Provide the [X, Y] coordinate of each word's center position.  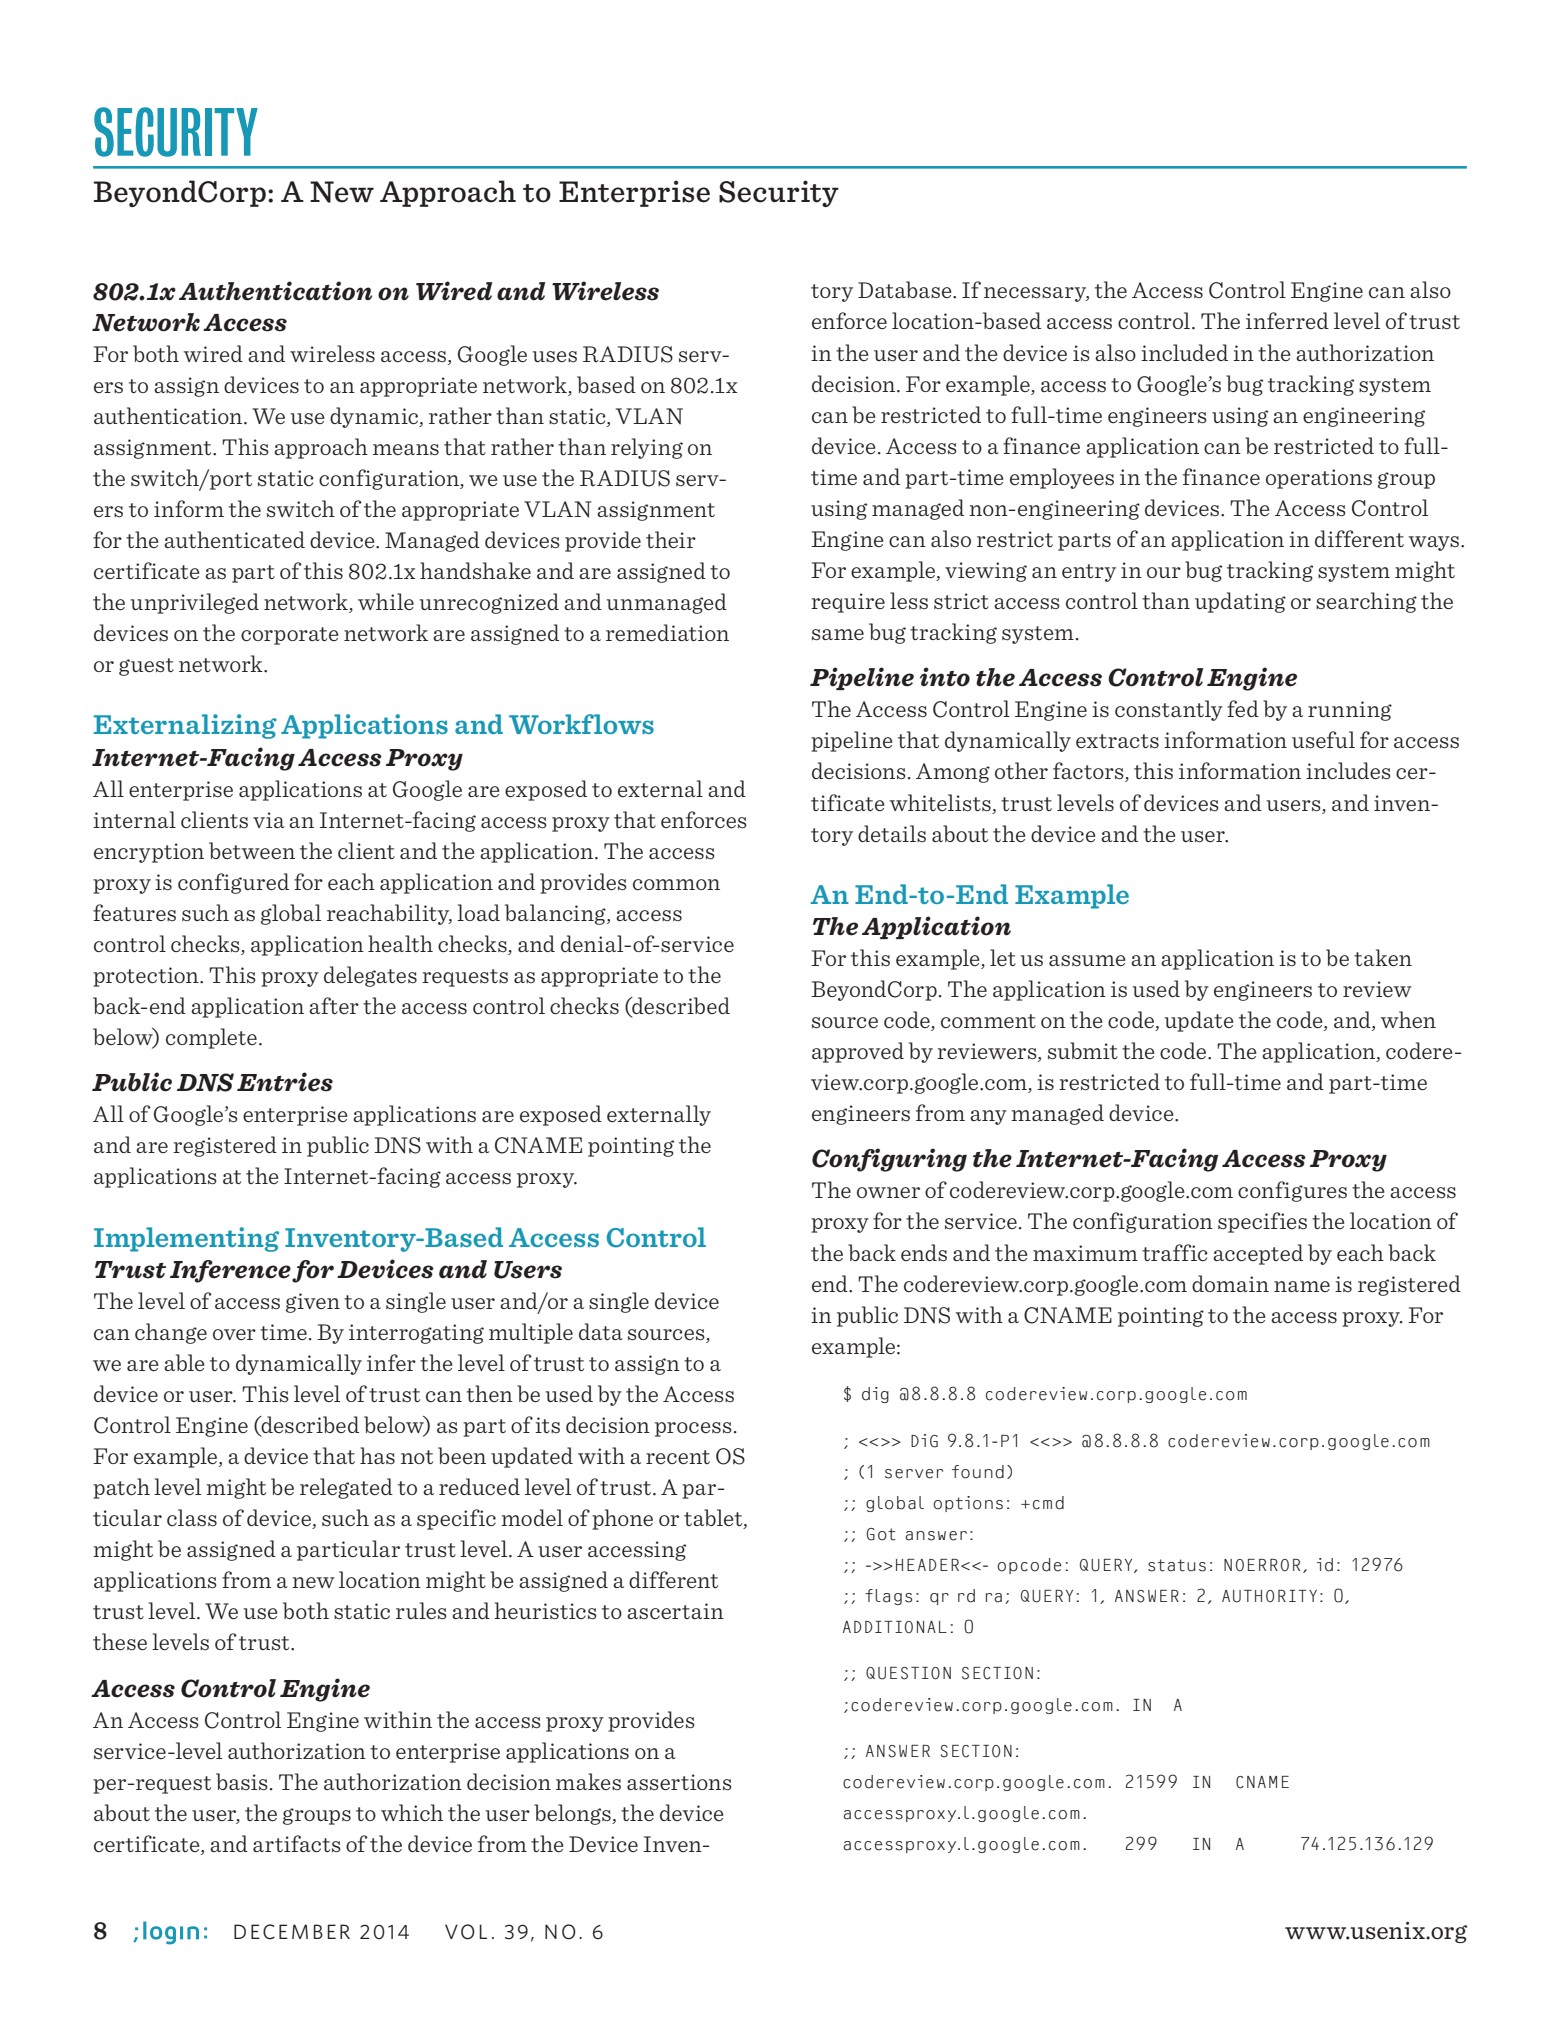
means [406, 449]
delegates [370, 976]
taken [1383, 957]
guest [146, 667]
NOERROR [1262, 1565]
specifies [1262, 1222]
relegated [346, 1488]
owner [888, 1192]
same [838, 635]
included [1184, 352]
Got [881, 1534]
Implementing [186, 1239]
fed [1243, 708]
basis [242, 1782]
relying [647, 448]
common [676, 884]
